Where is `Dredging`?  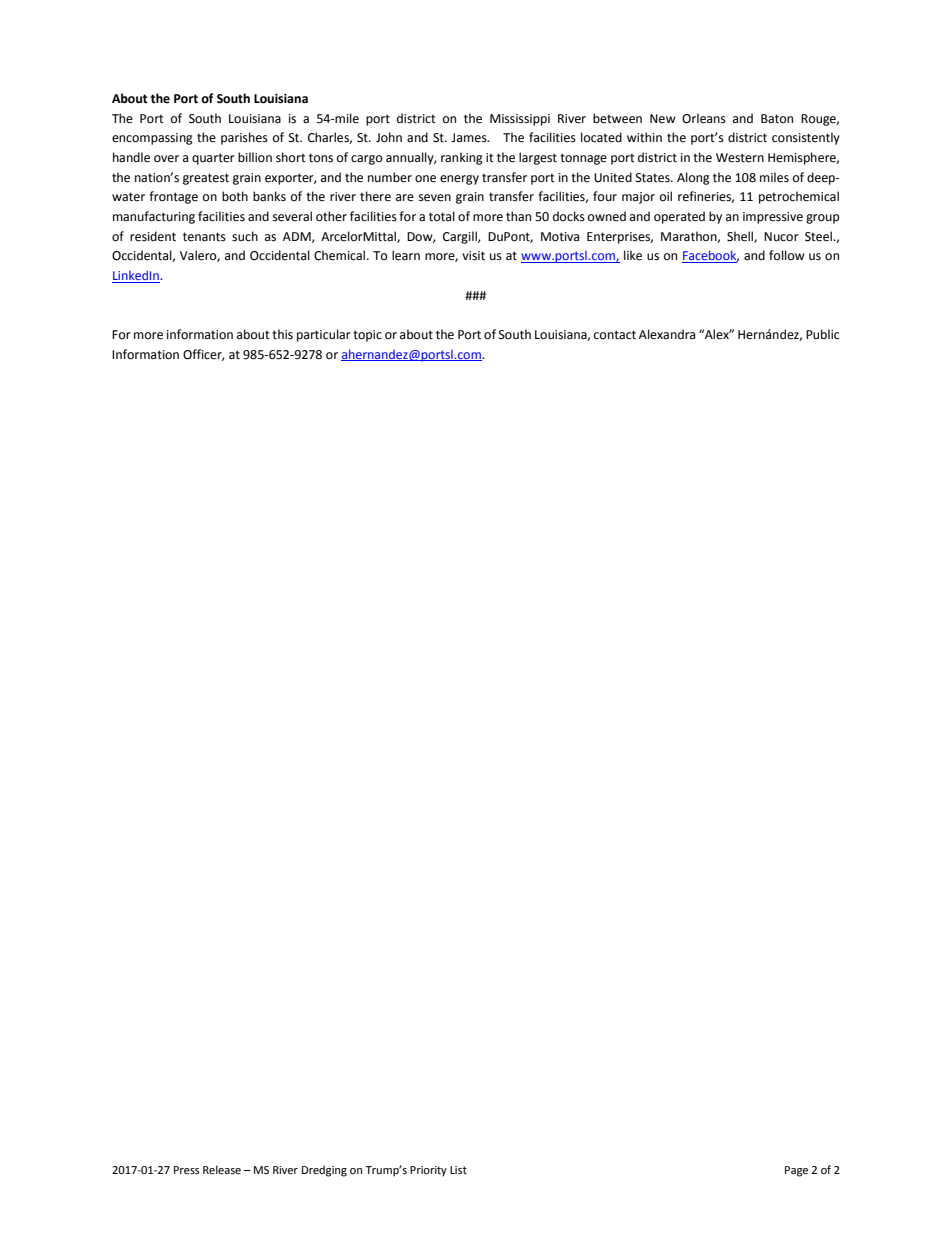
Dredging is located at coordinates (324, 1171).
